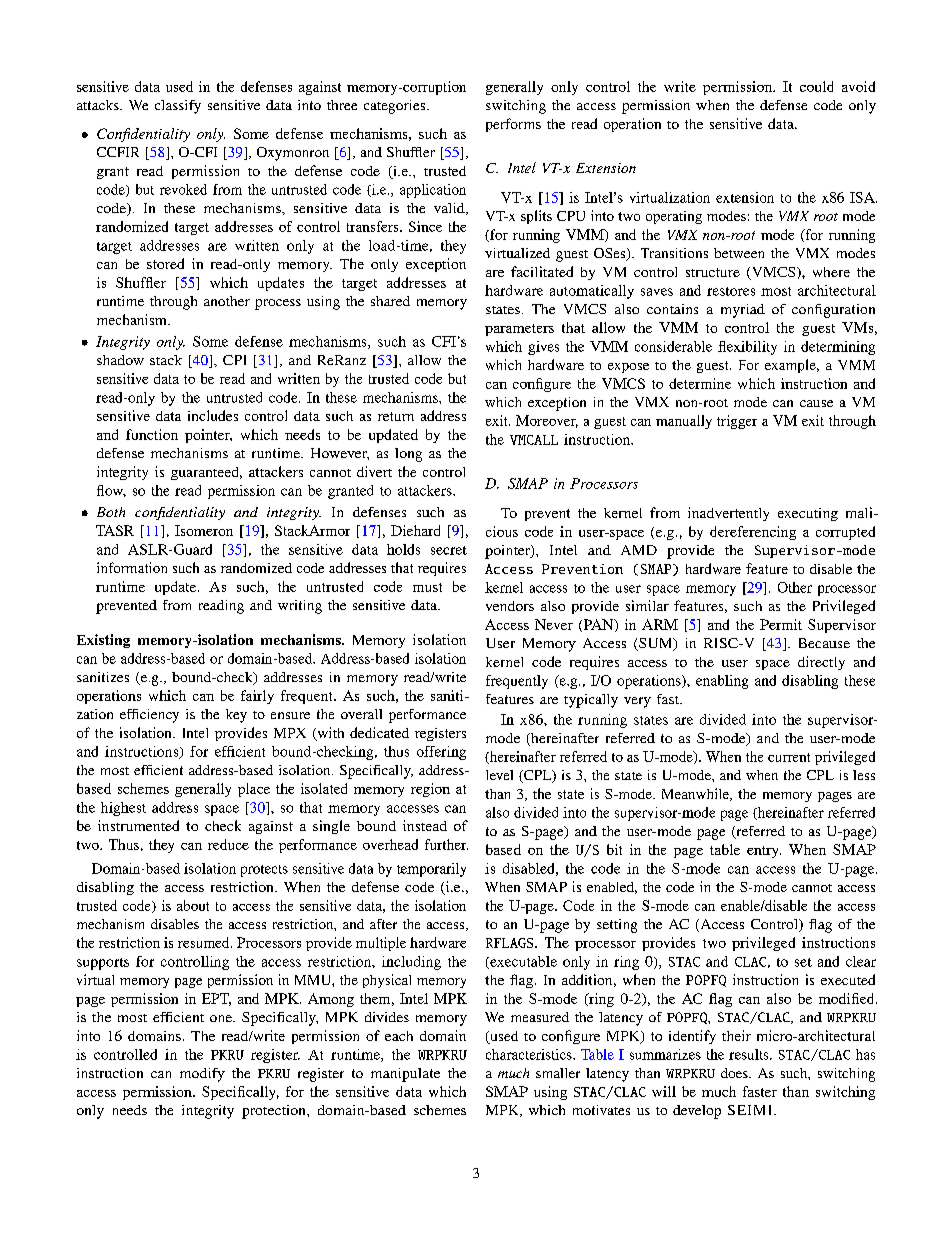  I want to click on vendors, so click(510, 606).
